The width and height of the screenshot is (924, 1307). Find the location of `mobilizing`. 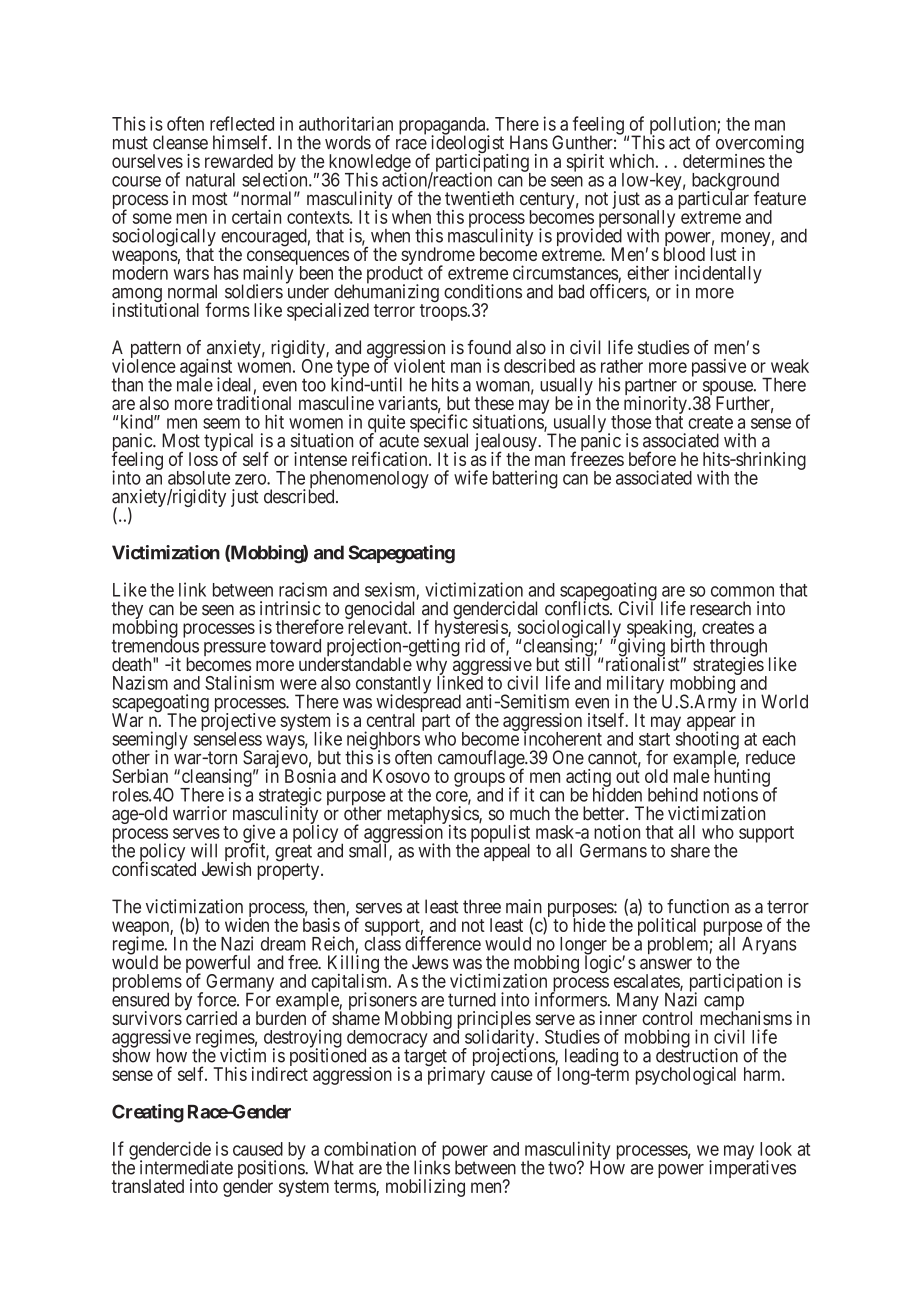

mobilizing is located at coordinates (425, 1188).
